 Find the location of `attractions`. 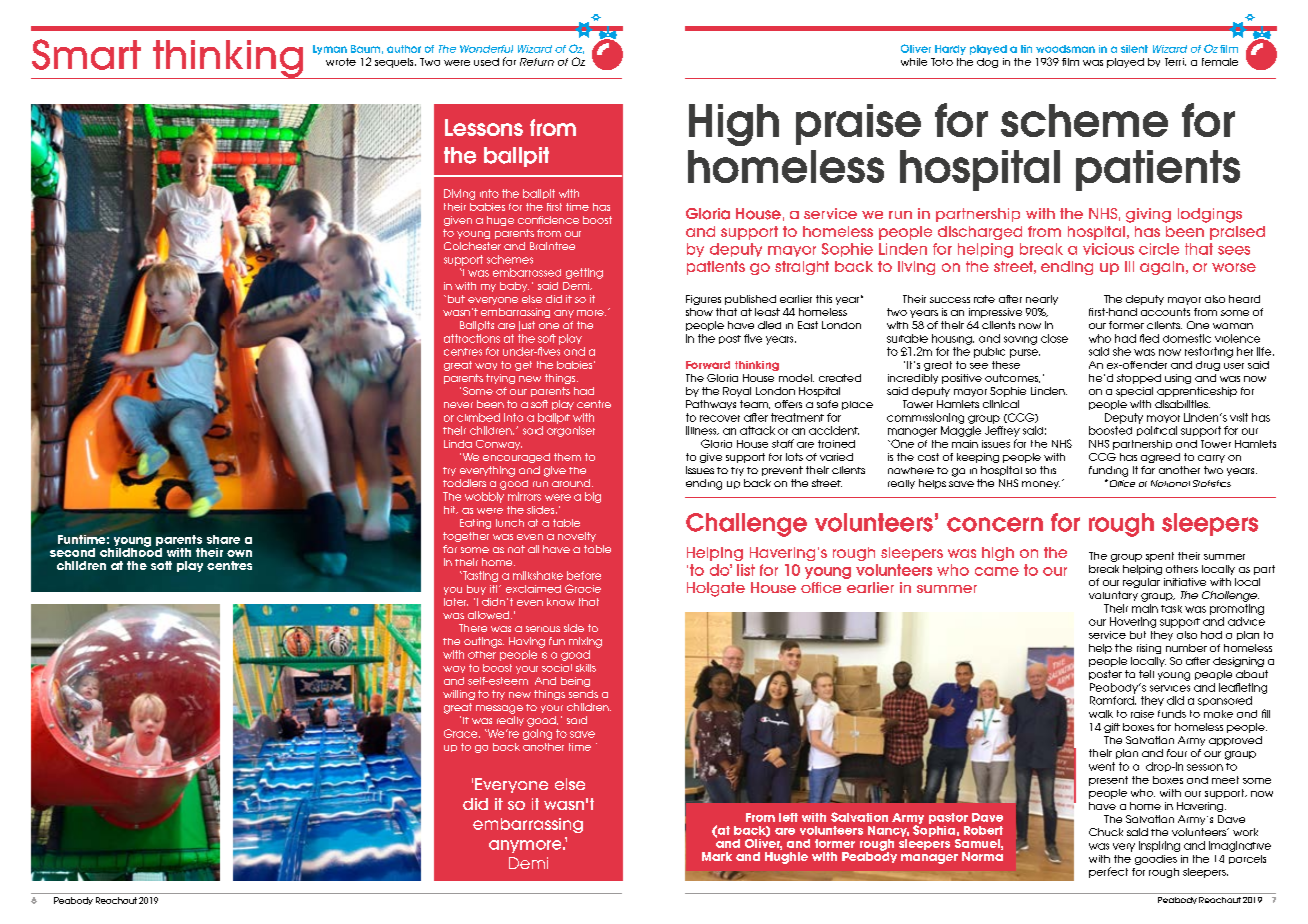

attractions is located at coordinates (472, 338).
